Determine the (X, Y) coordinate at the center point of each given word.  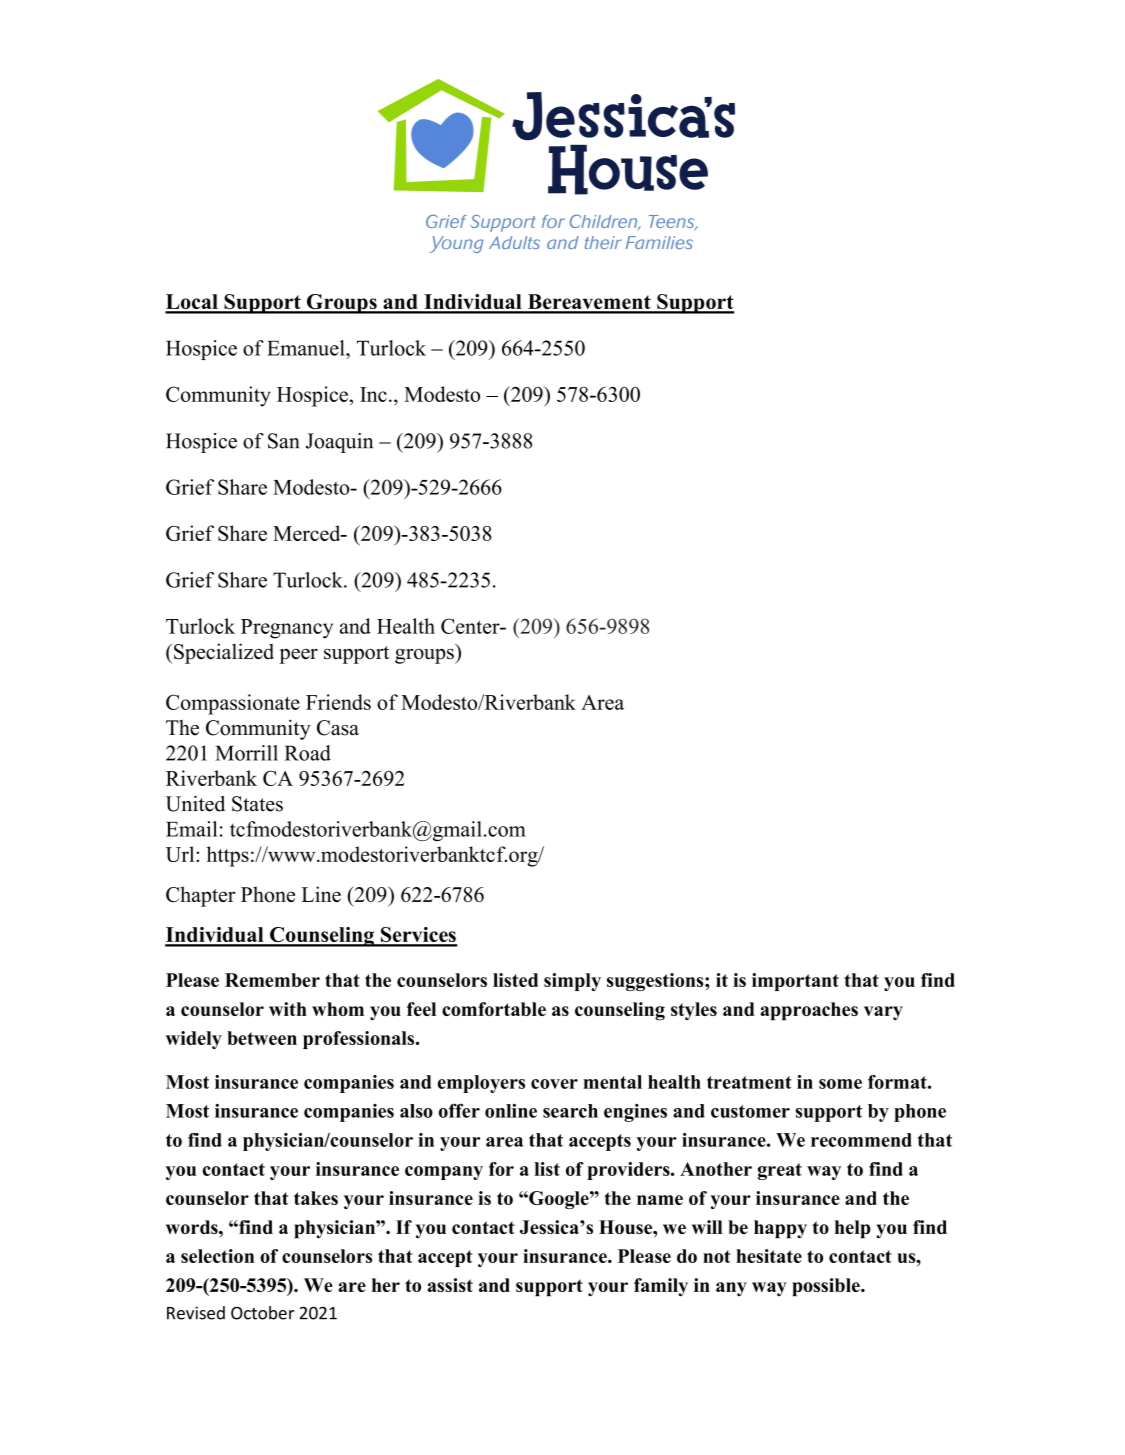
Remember (272, 980)
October (262, 1313)
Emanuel (307, 348)
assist (450, 1285)
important (795, 982)
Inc (373, 394)
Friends (338, 702)
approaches (809, 1011)
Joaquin (339, 443)
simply (572, 982)
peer (298, 656)
